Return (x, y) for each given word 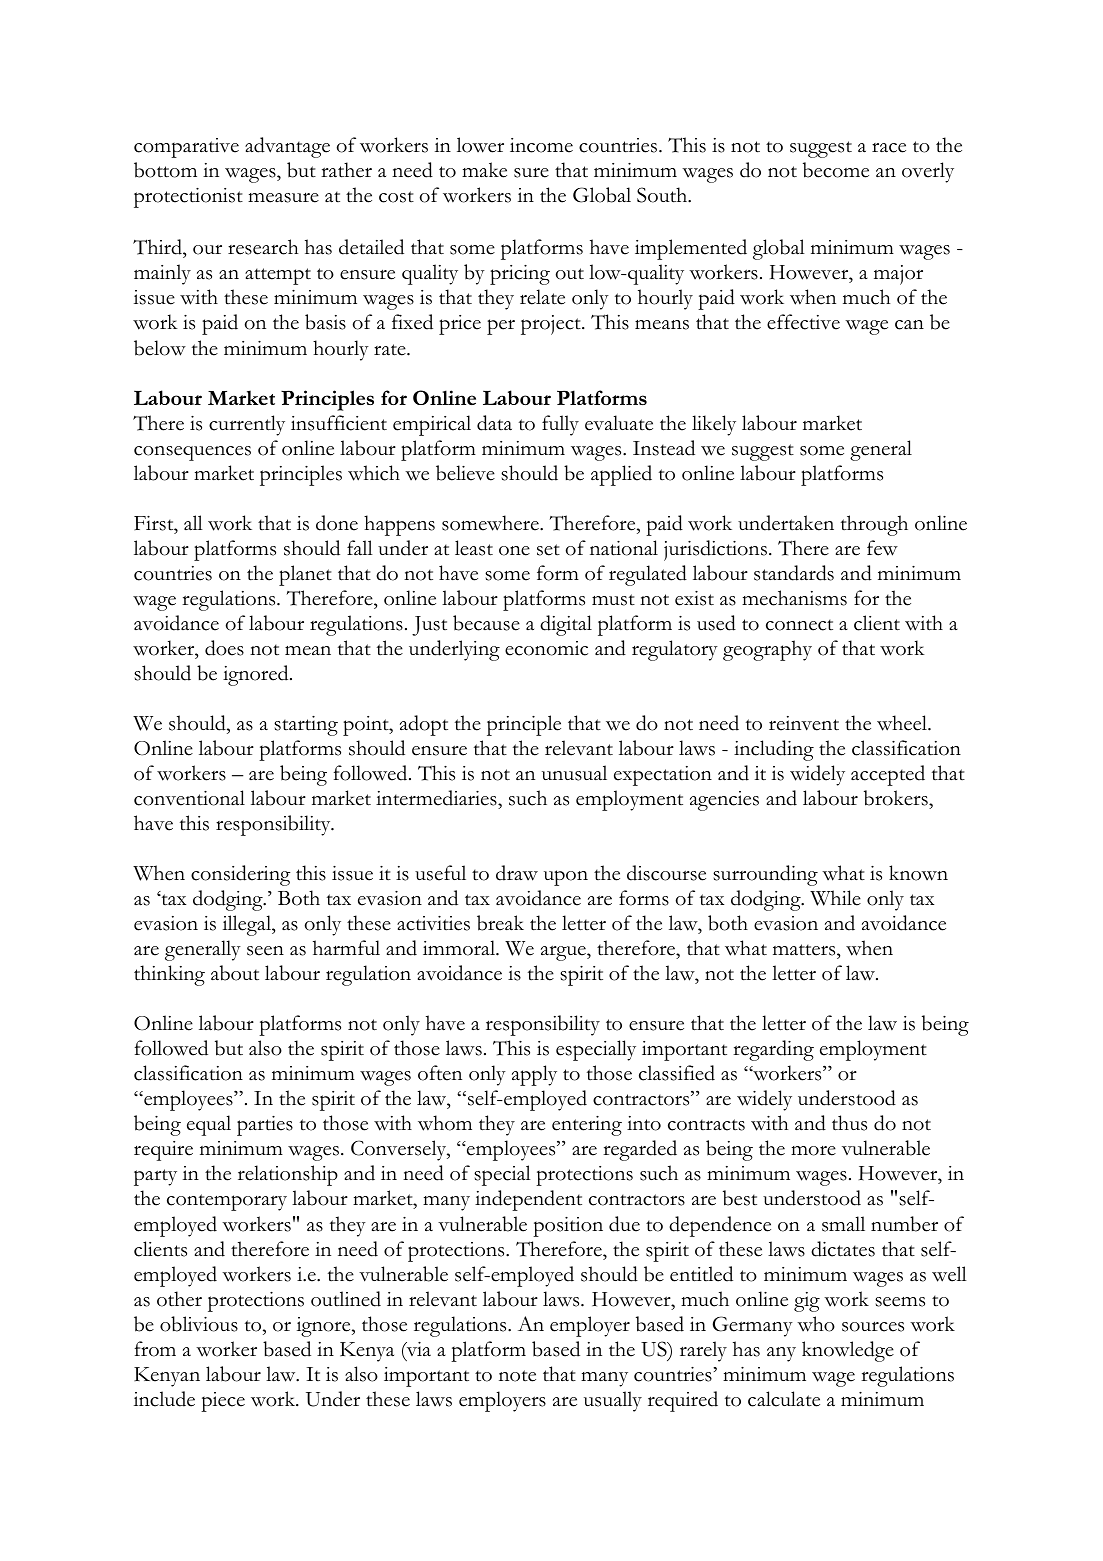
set (548, 550)
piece (223, 1402)
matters (805, 950)
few (882, 548)
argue (564, 953)
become (836, 170)
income (541, 145)
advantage (287, 147)
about (235, 973)
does (224, 648)
